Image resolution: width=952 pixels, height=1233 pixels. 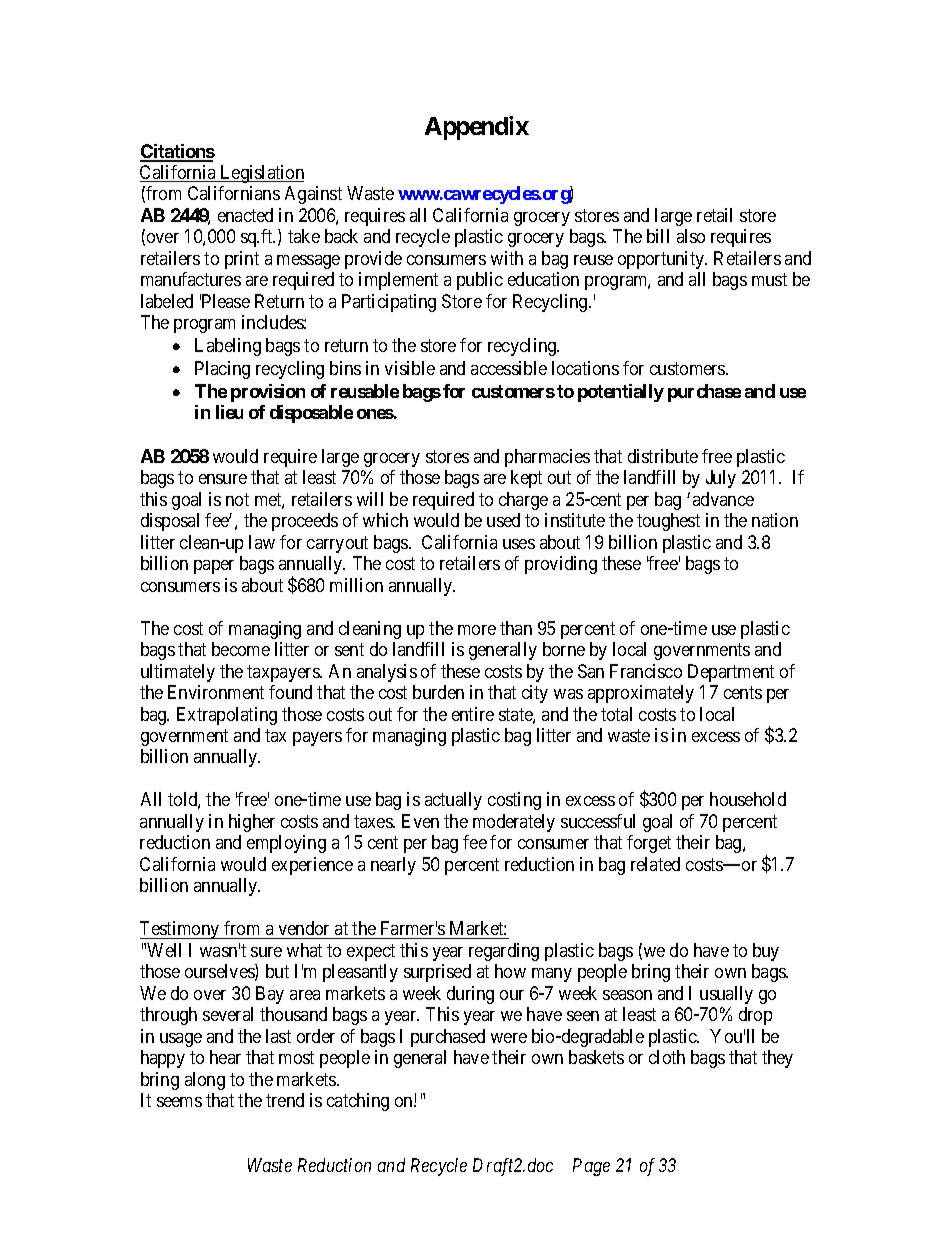 I want to click on Department, so click(x=731, y=673).
